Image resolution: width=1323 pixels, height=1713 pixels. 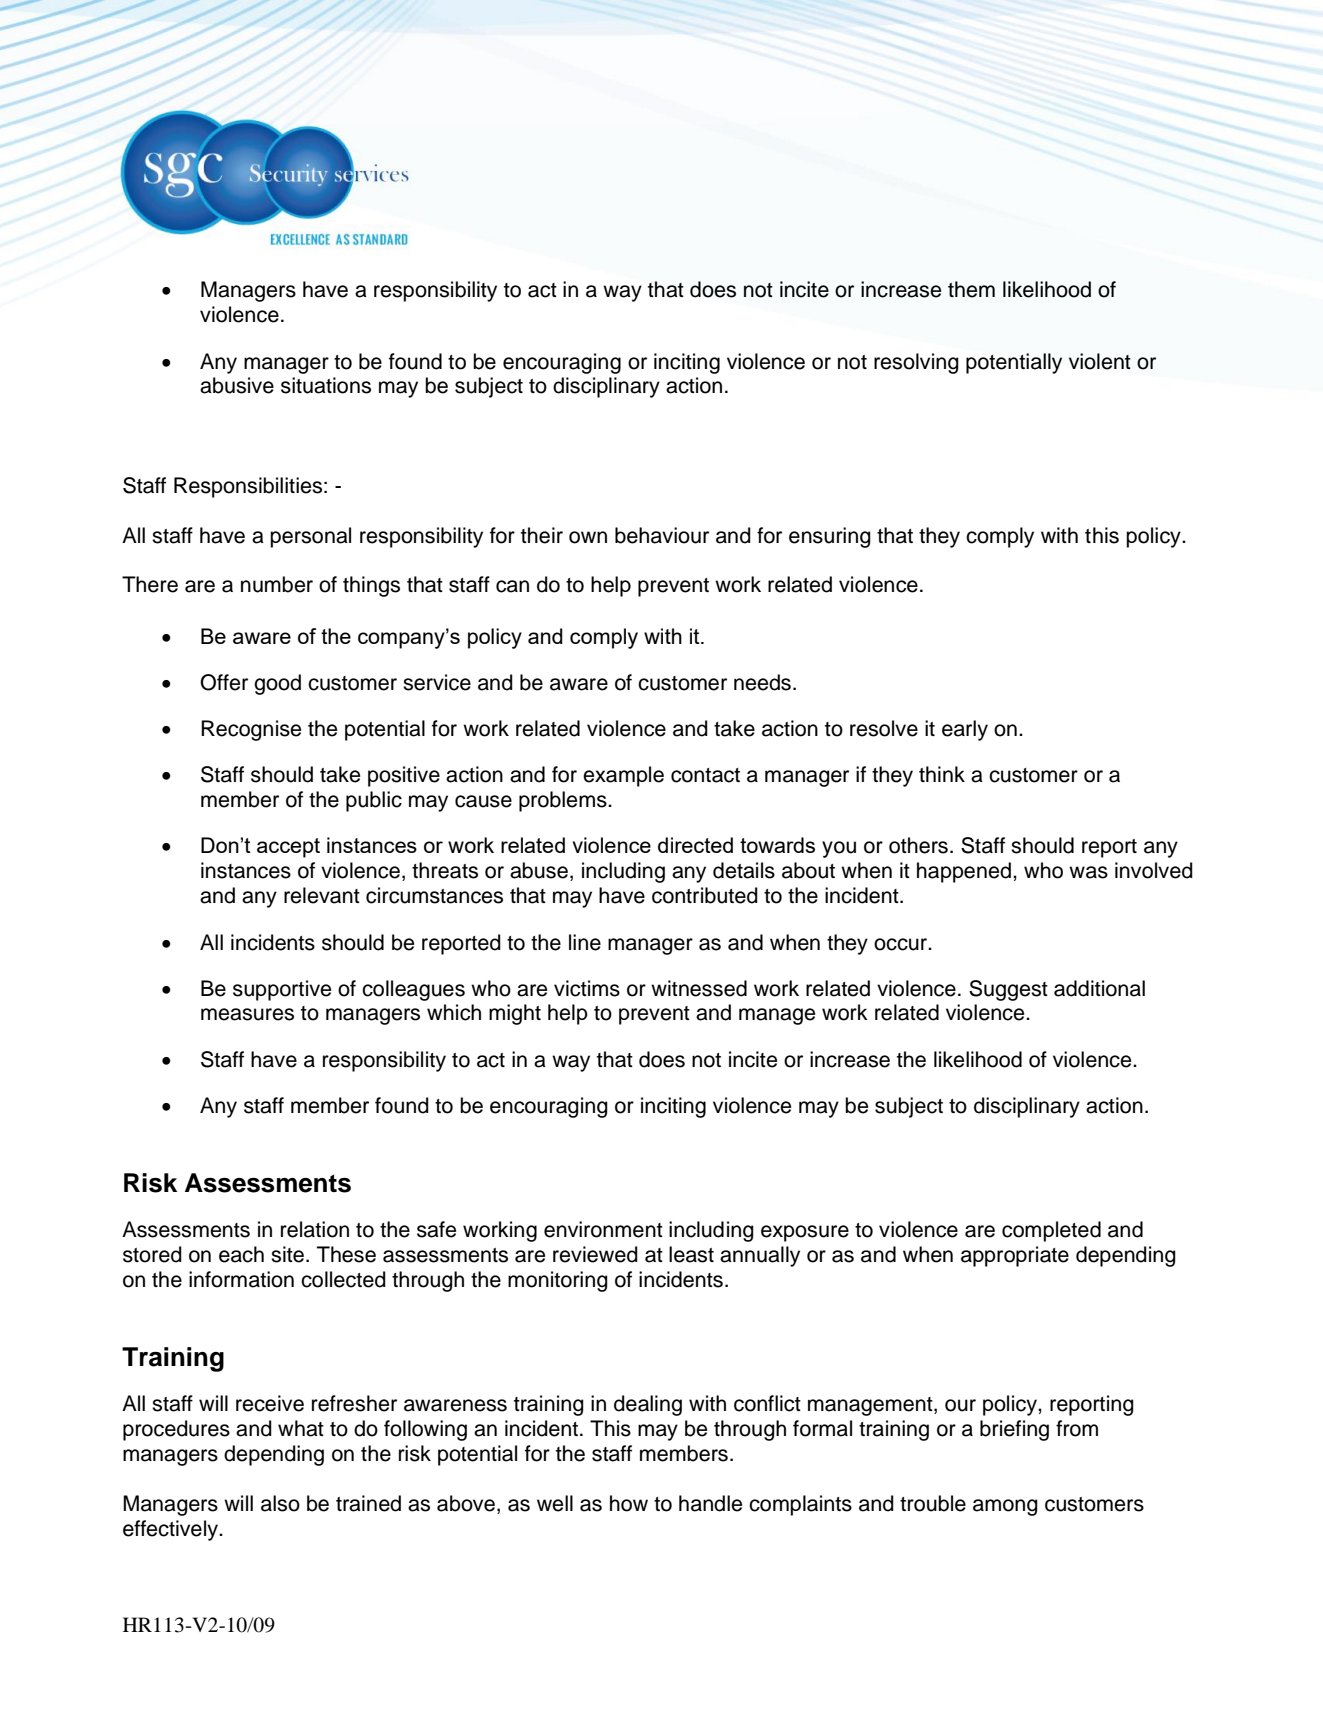 I want to click on them, so click(x=971, y=289).
